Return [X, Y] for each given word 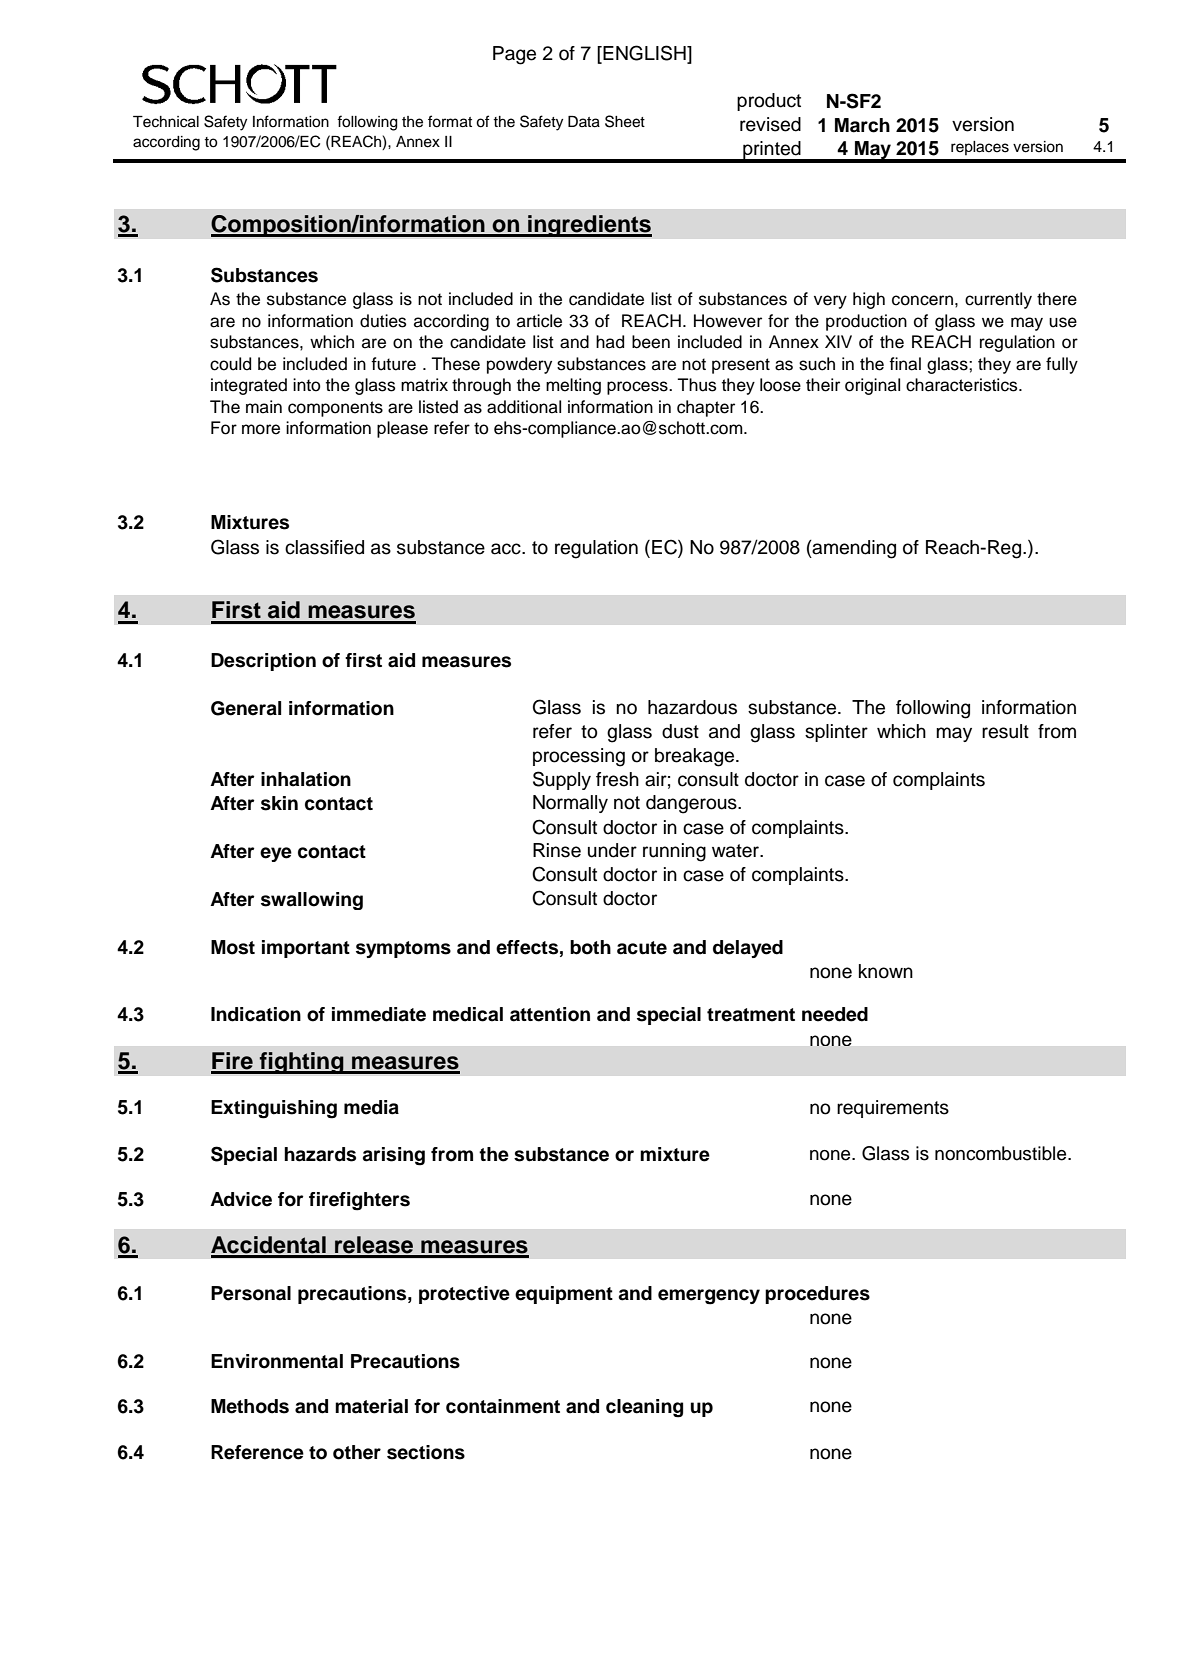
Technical [166, 122]
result [1005, 731]
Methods [250, 1406]
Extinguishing [274, 1109]
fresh [617, 779]
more [261, 429]
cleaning [644, 1408]
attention [550, 1014]
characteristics [963, 385]
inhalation [306, 779]
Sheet [625, 121]
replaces [980, 148]
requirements [893, 1109]
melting [573, 386]
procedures [817, 1295]
